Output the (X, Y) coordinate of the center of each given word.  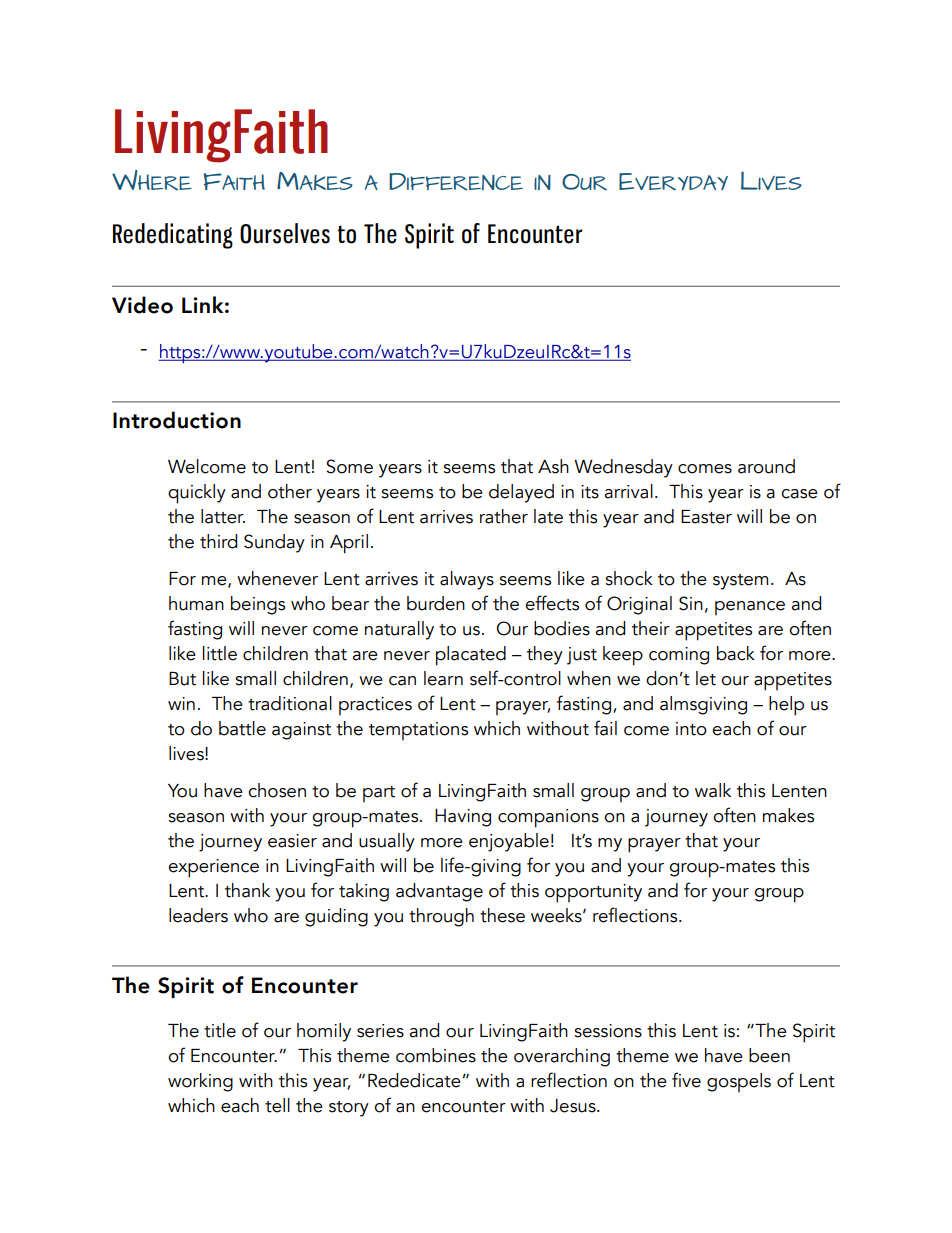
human (196, 603)
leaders (198, 915)
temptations (418, 731)
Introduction (177, 420)
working (200, 1082)
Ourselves (285, 233)
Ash (553, 466)
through (441, 917)
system (740, 582)
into (691, 729)
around (766, 466)
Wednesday (623, 468)
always (467, 580)
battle (242, 728)
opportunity (593, 893)
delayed (521, 493)
